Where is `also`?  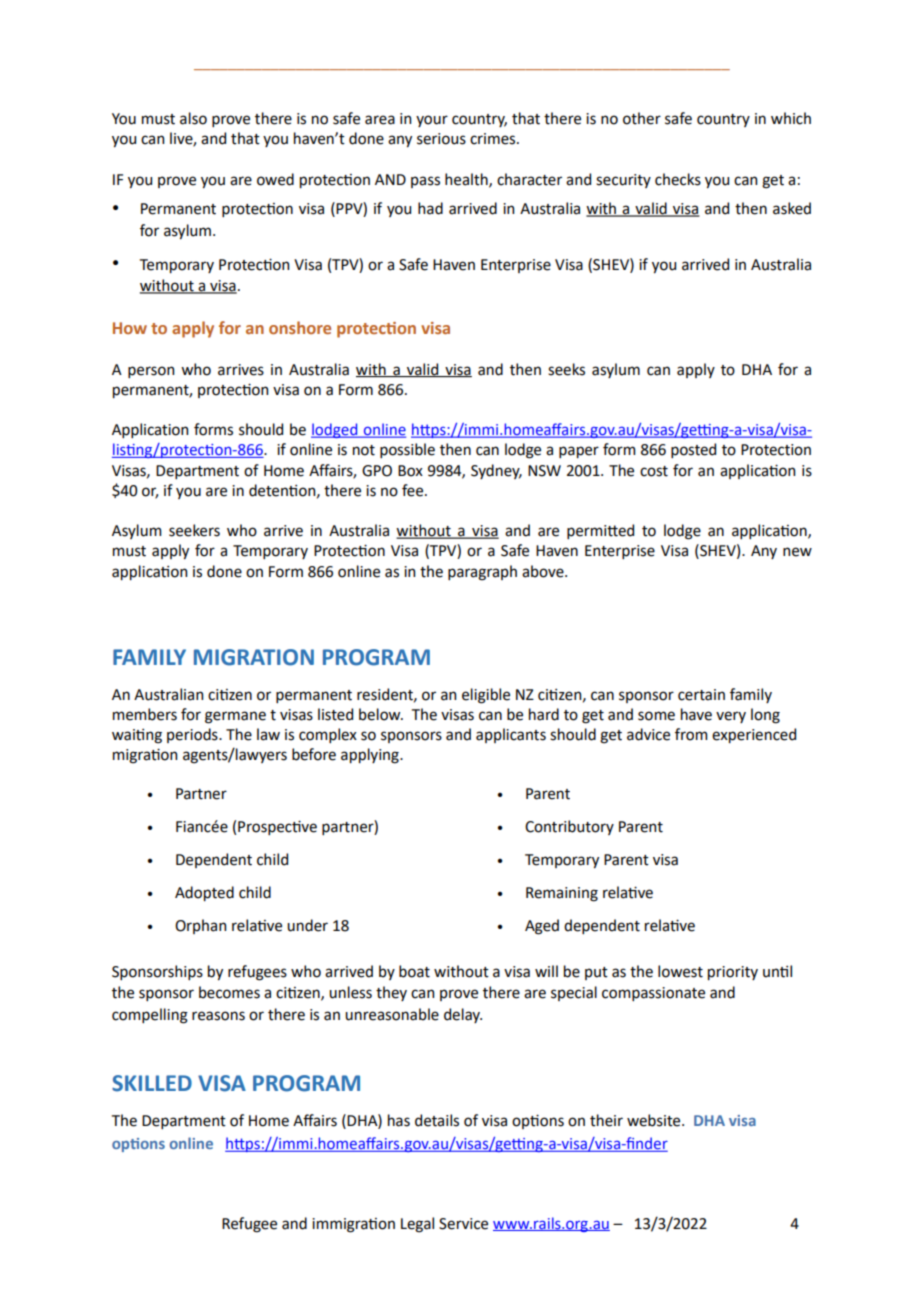 also is located at coordinates (193, 118).
